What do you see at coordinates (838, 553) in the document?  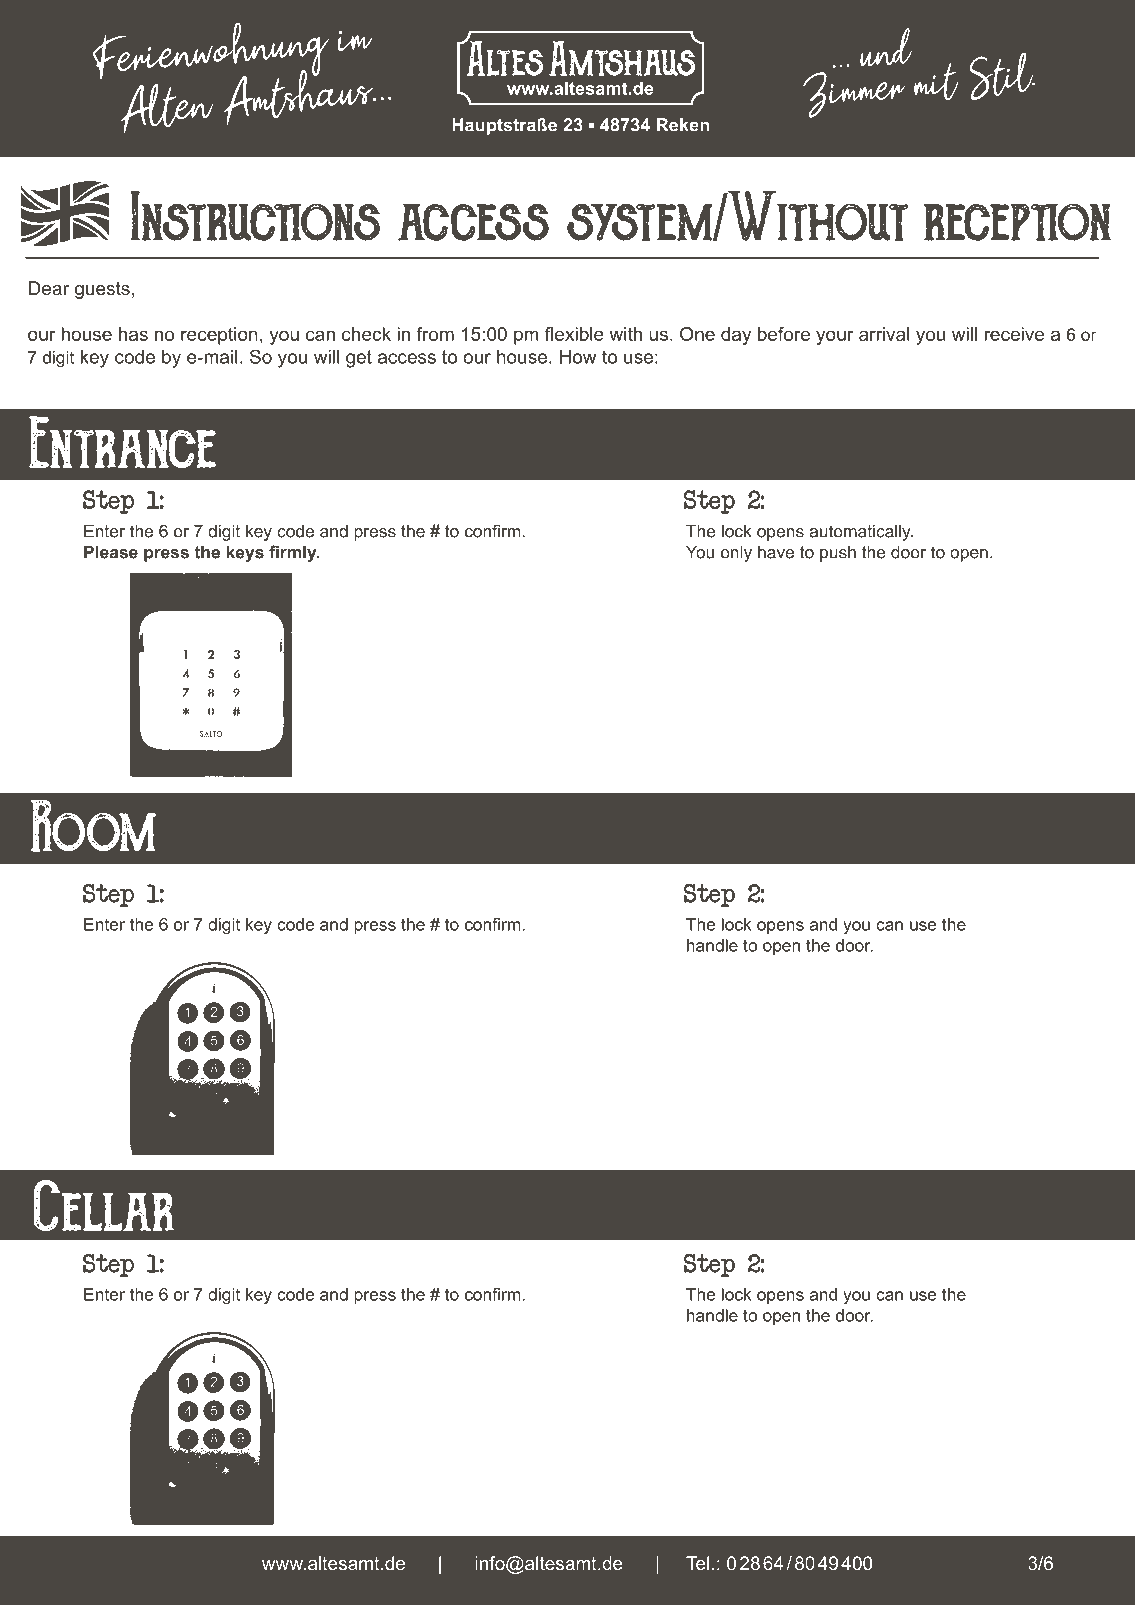 I see `push` at bounding box center [838, 553].
